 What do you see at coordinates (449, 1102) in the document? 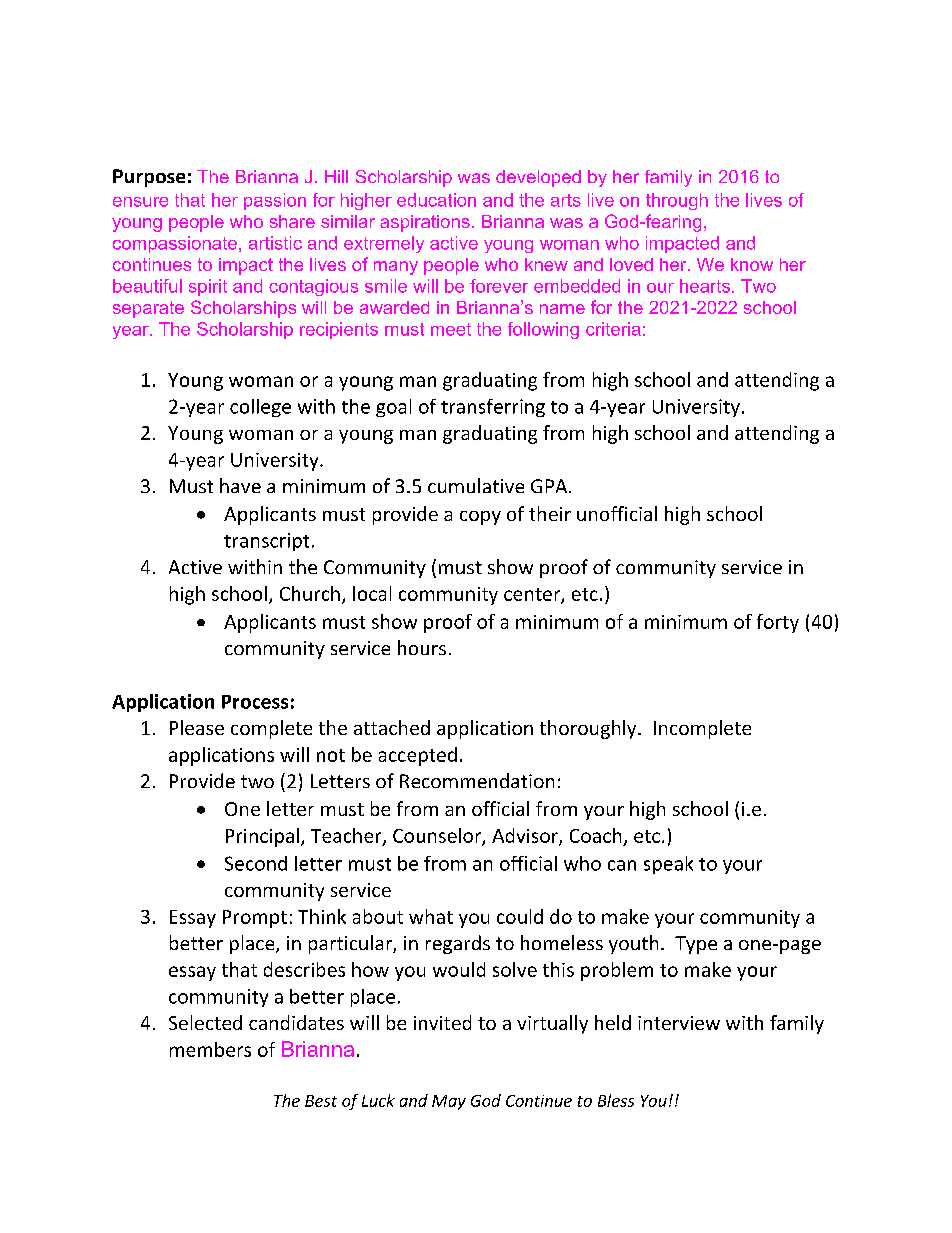
I see `May` at bounding box center [449, 1102].
